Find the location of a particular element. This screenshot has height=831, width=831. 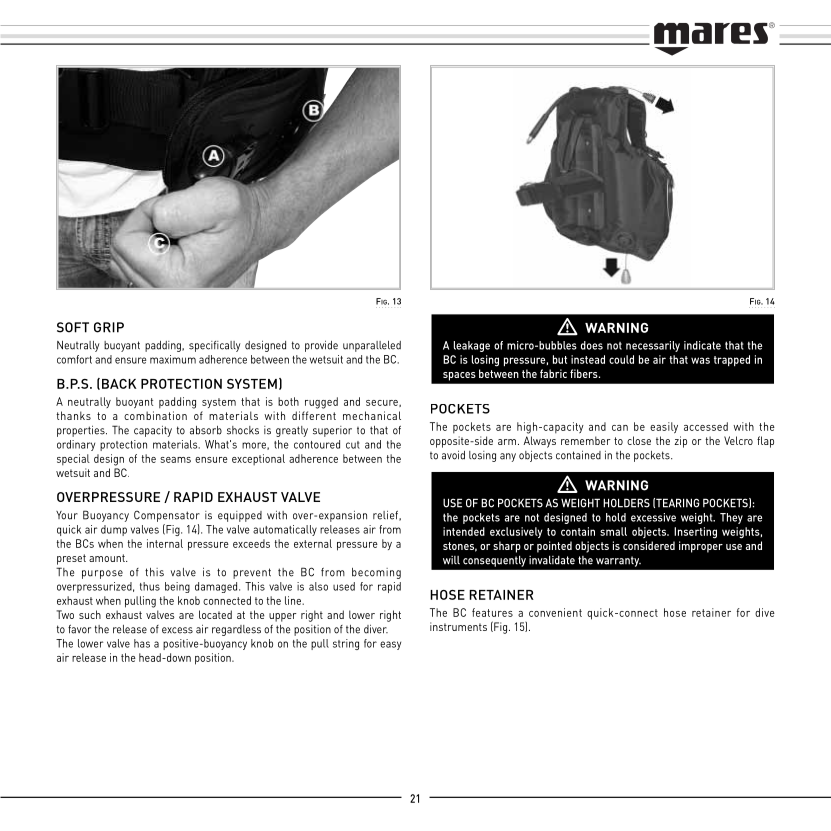

unparalleled is located at coordinates (372, 346).
